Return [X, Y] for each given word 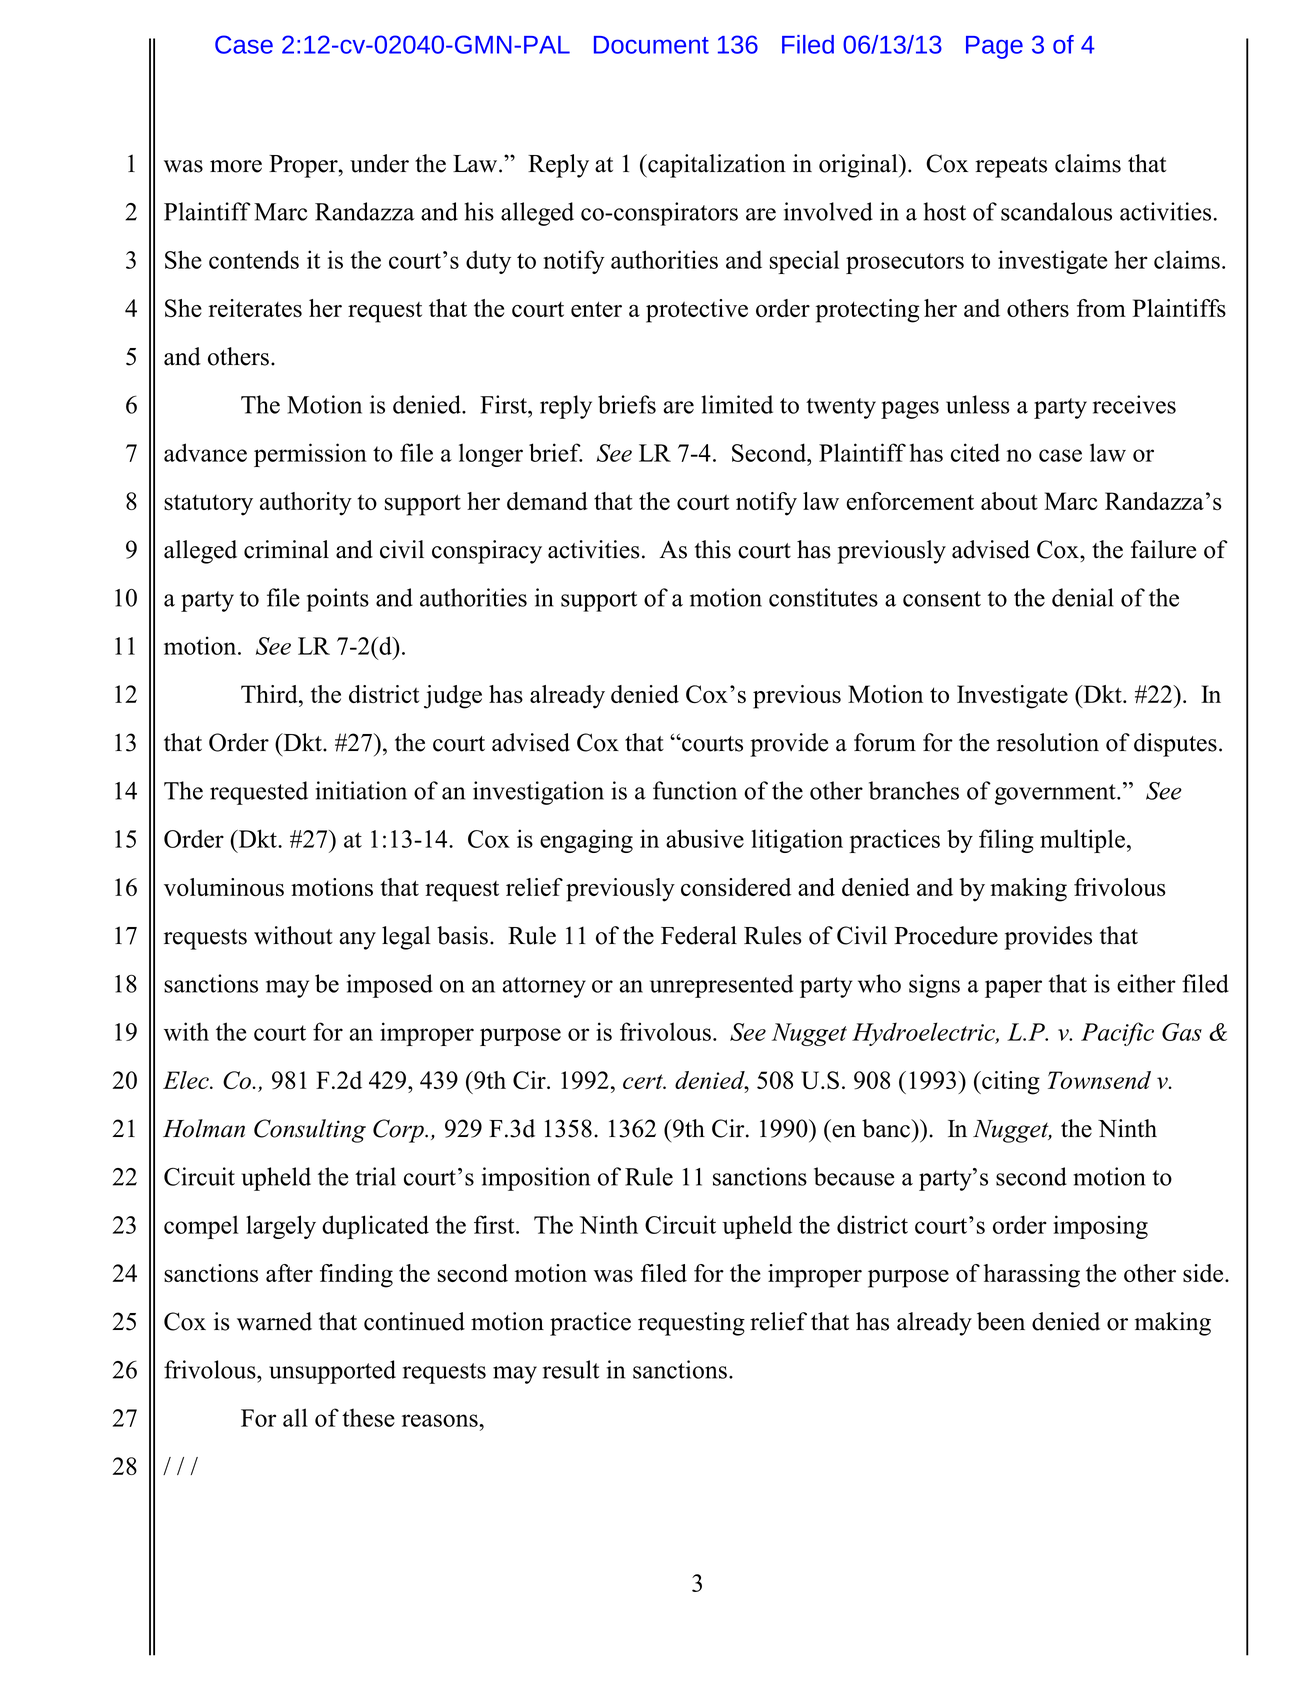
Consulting [310, 1131]
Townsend [1099, 1080]
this [713, 549]
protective [697, 311]
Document [651, 45]
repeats [1011, 167]
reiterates [255, 308]
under [379, 163]
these [368, 1417]
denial [1083, 597]
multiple [1082, 841]
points [338, 600]
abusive [705, 838]
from [1101, 308]
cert [644, 1081]
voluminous [224, 887]
